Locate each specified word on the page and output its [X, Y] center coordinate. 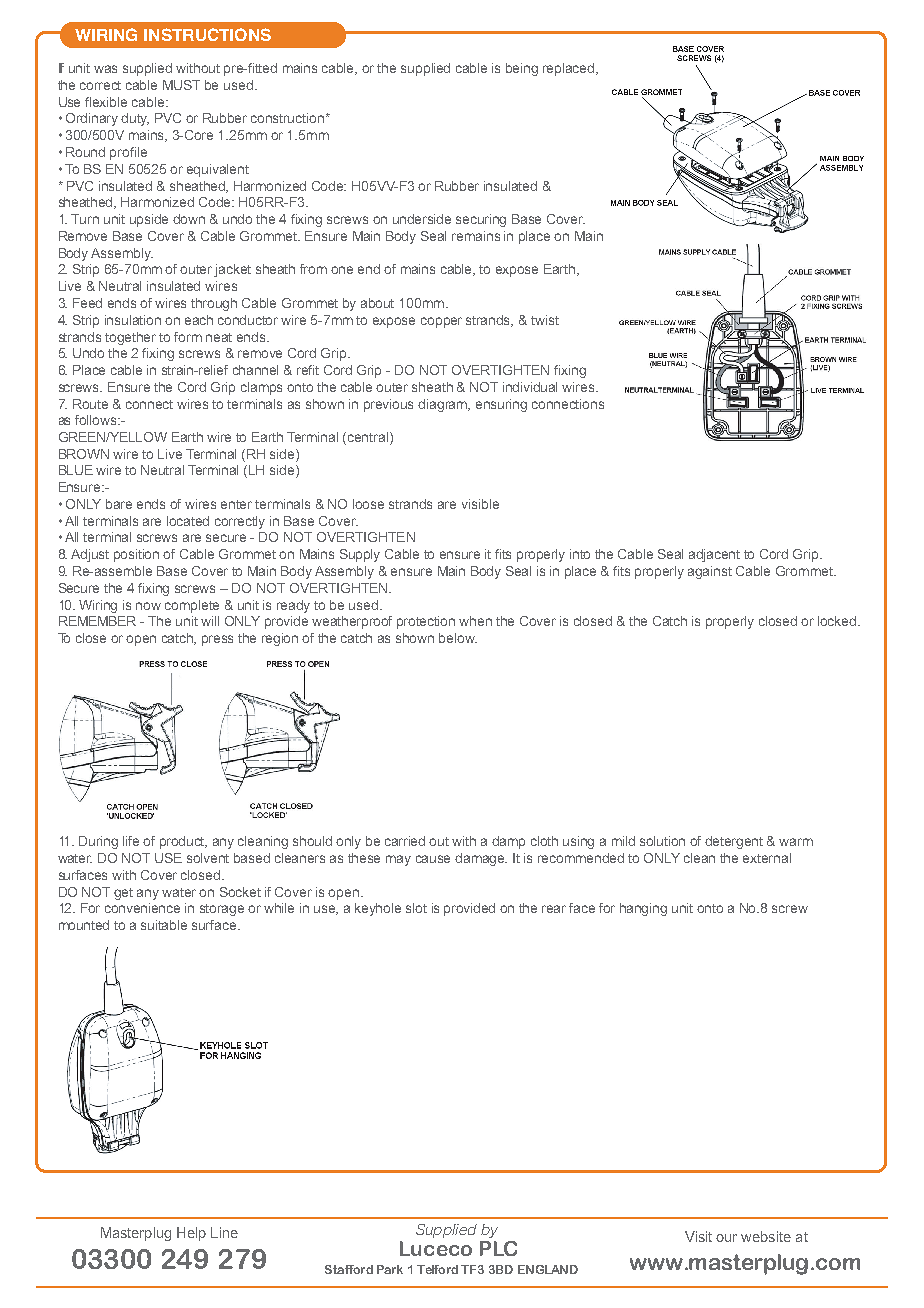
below [458, 638]
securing [481, 220]
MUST [181, 85]
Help [191, 1234]
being [522, 69]
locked [838, 621]
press [217, 640]
